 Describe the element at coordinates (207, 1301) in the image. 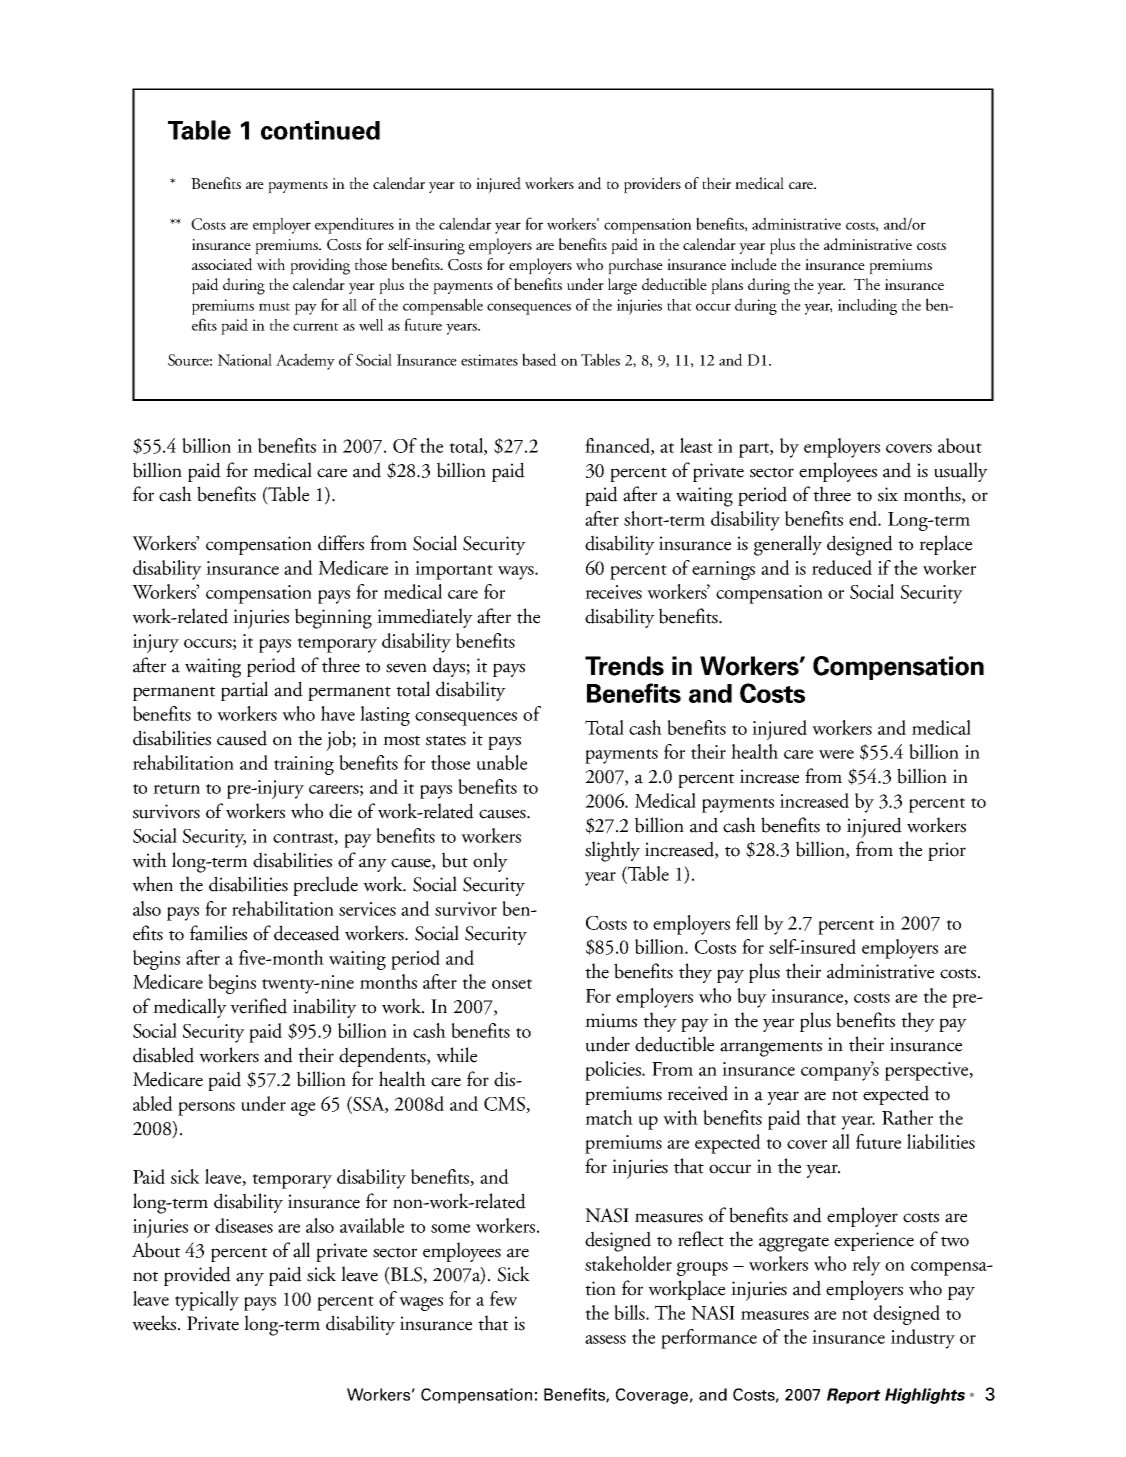

I see `typically` at that location.
